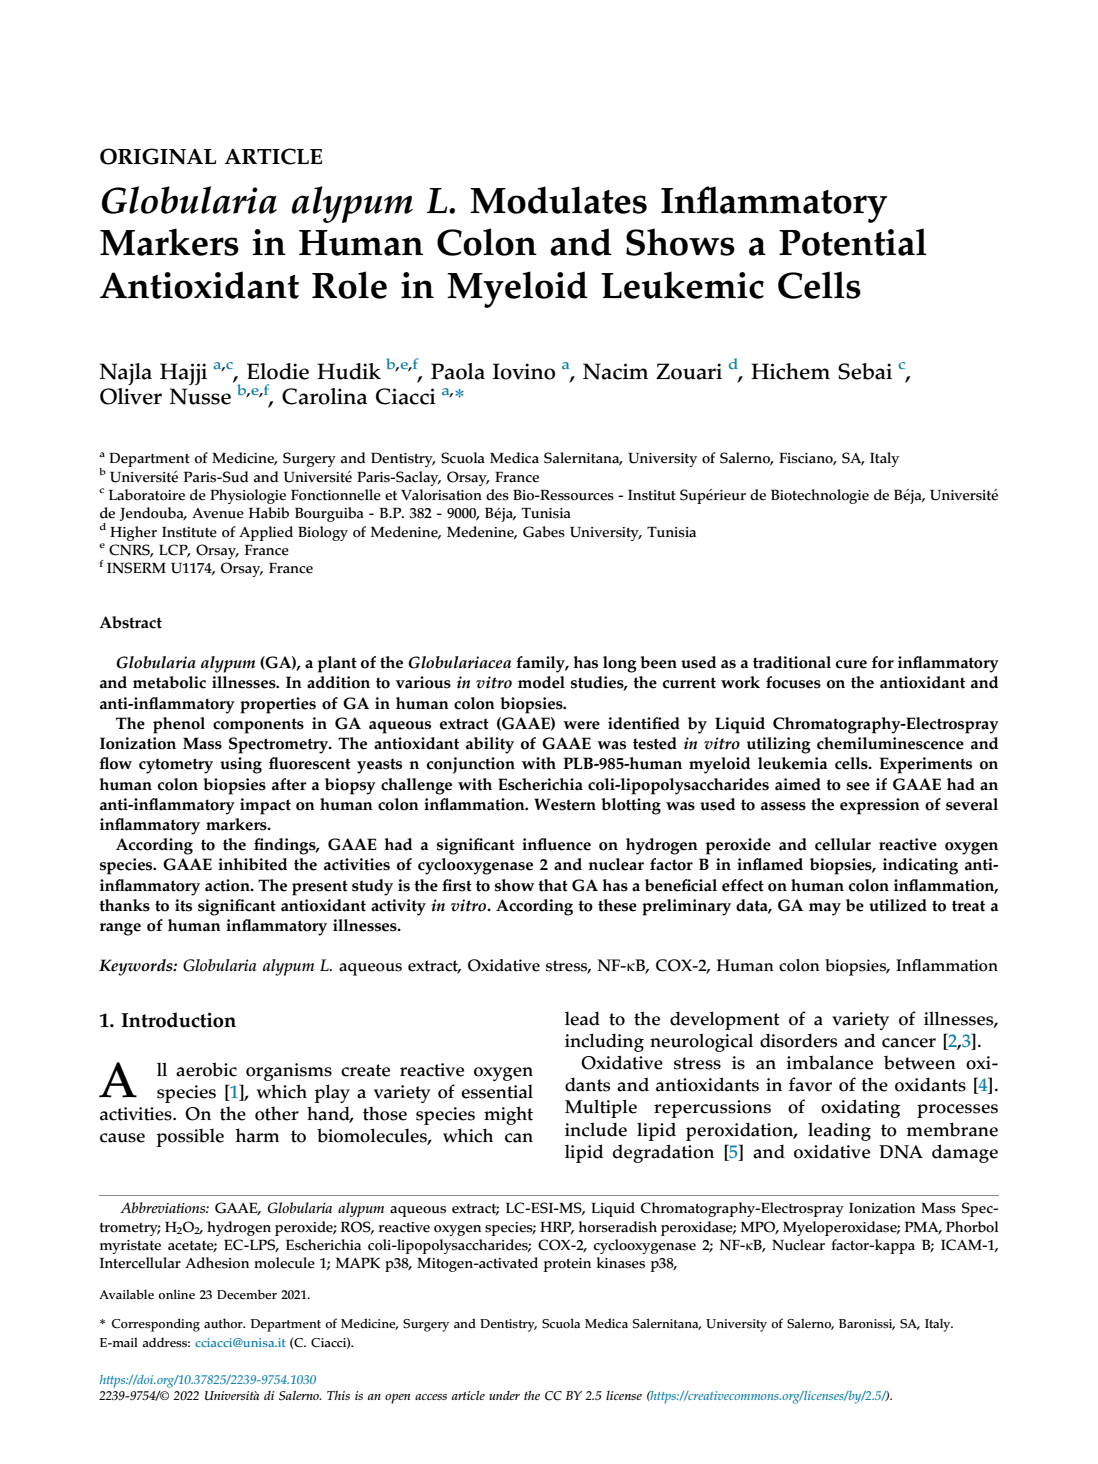  Describe the element at coordinates (504, 1395) in the screenshot. I see `under` at that location.
